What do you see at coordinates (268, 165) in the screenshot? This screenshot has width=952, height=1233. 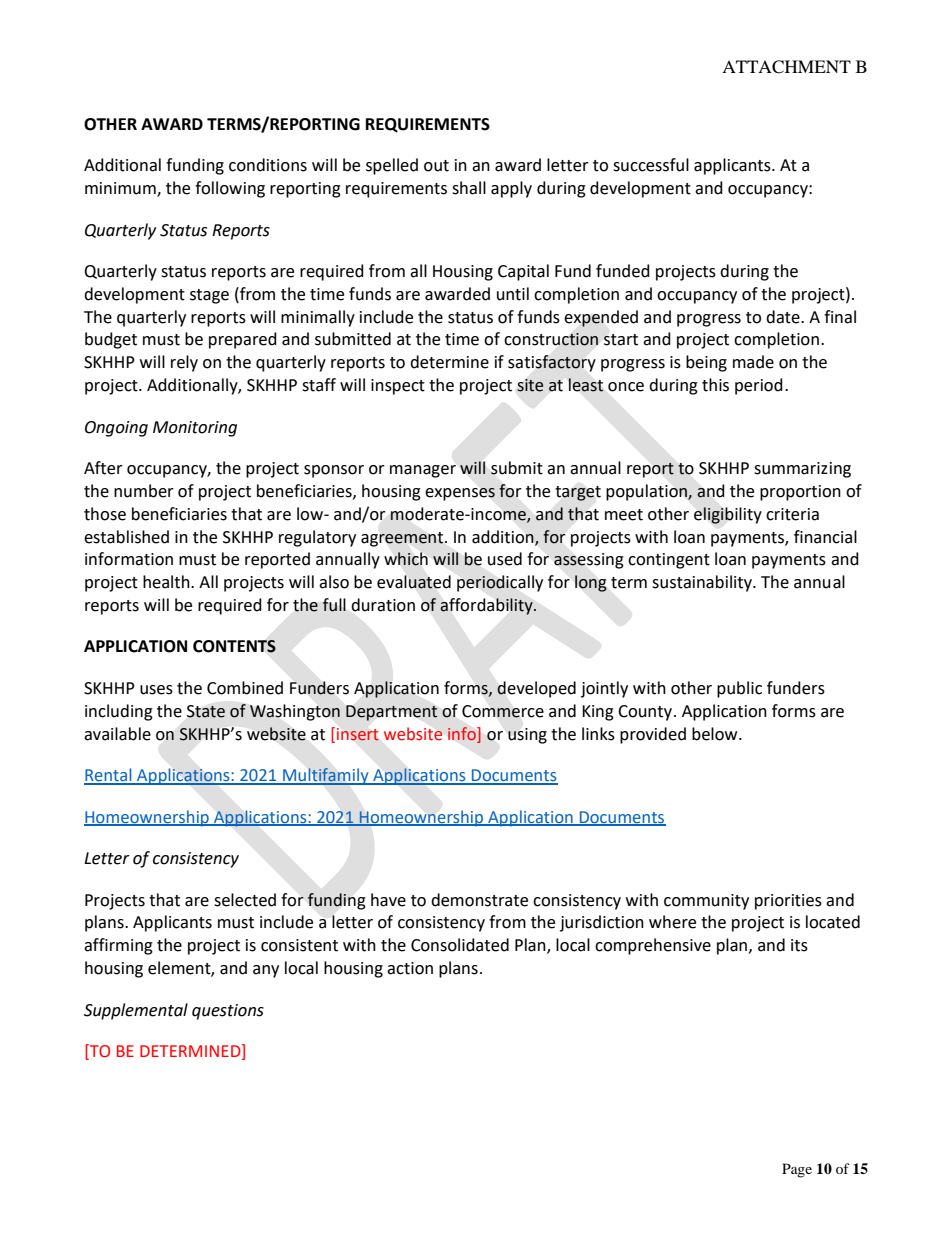 I see `conditions` at bounding box center [268, 165].
